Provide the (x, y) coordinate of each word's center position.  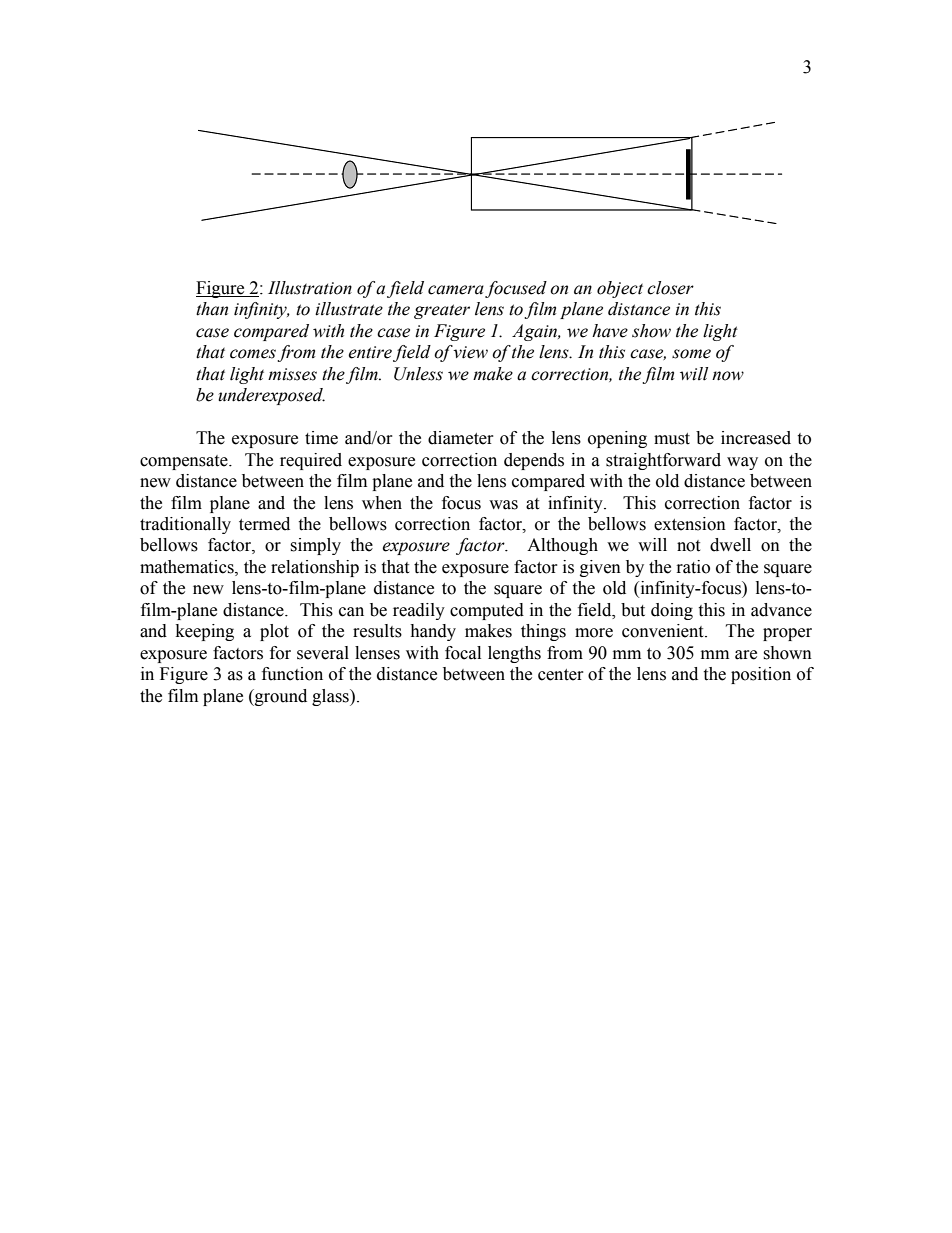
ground (280, 697)
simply (315, 546)
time (321, 438)
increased (756, 438)
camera (456, 290)
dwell (730, 545)
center (561, 675)
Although (562, 546)
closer (670, 288)
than (212, 309)
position (761, 675)
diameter (461, 438)
